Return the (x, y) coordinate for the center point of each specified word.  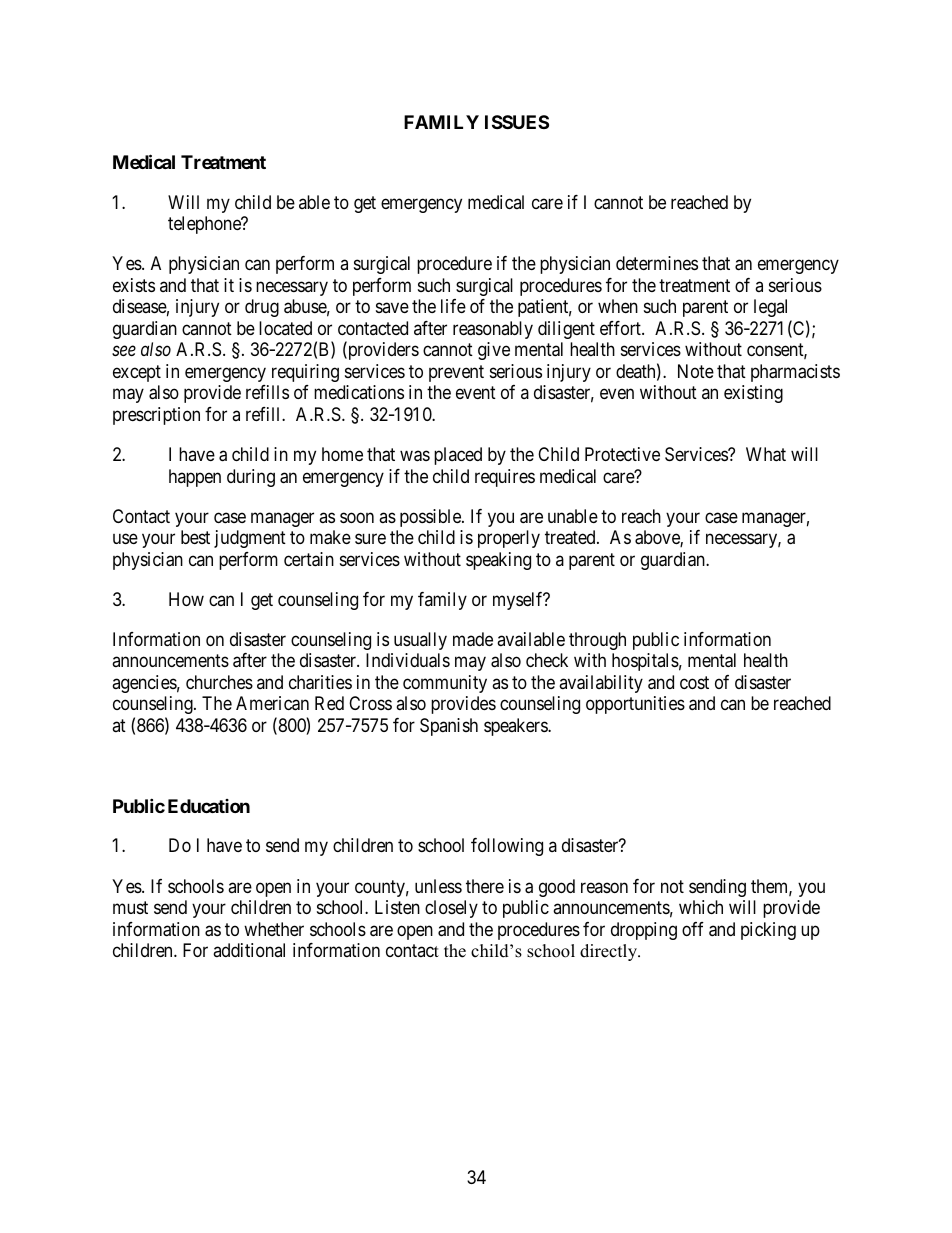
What (766, 454)
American (272, 703)
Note (696, 371)
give (494, 351)
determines (657, 263)
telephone (205, 225)
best (195, 537)
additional (249, 950)
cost (694, 682)
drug (262, 308)
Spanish (449, 727)
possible (431, 518)
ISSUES (517, 122)
